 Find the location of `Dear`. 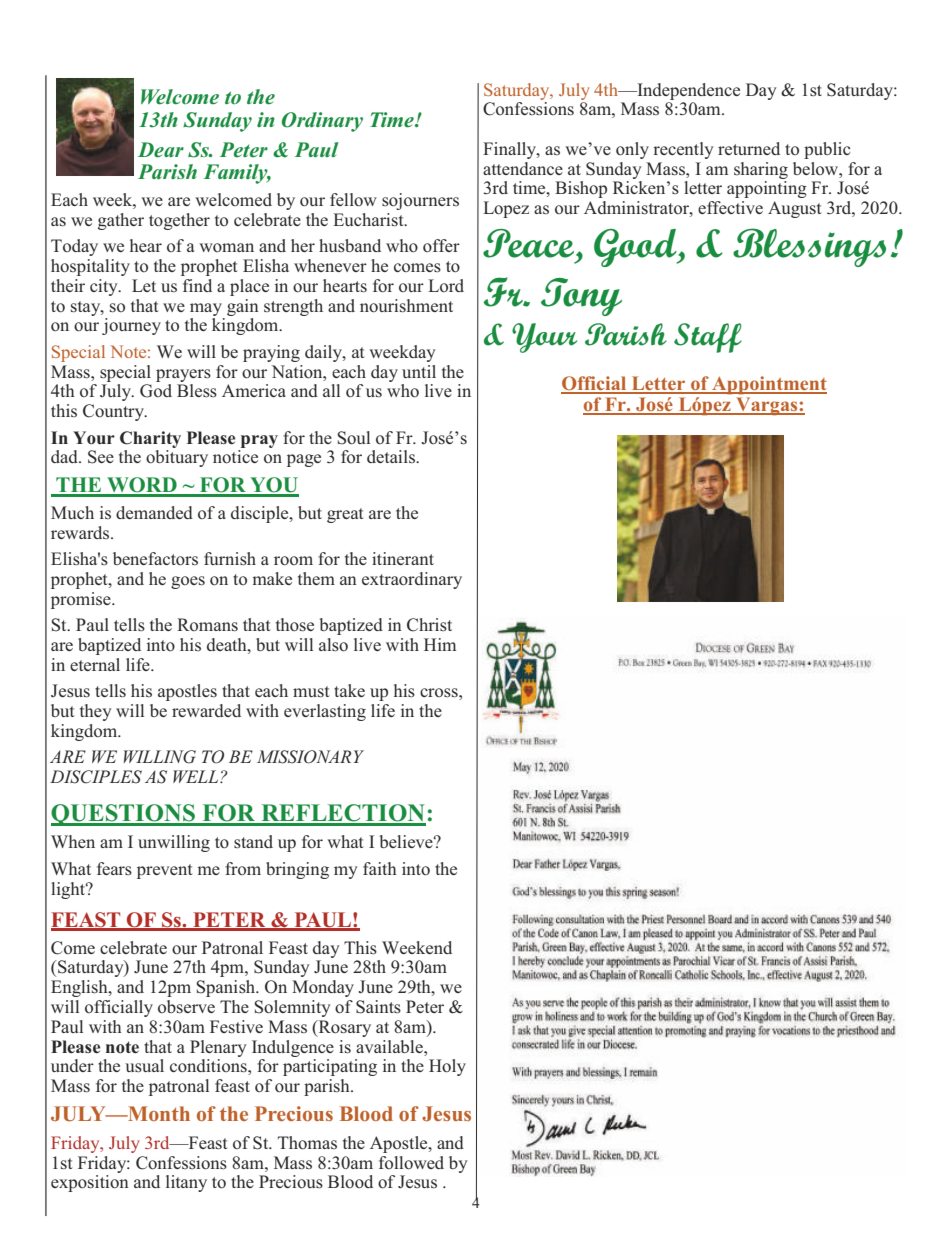

Dear is located at coordinates (161, 150).
